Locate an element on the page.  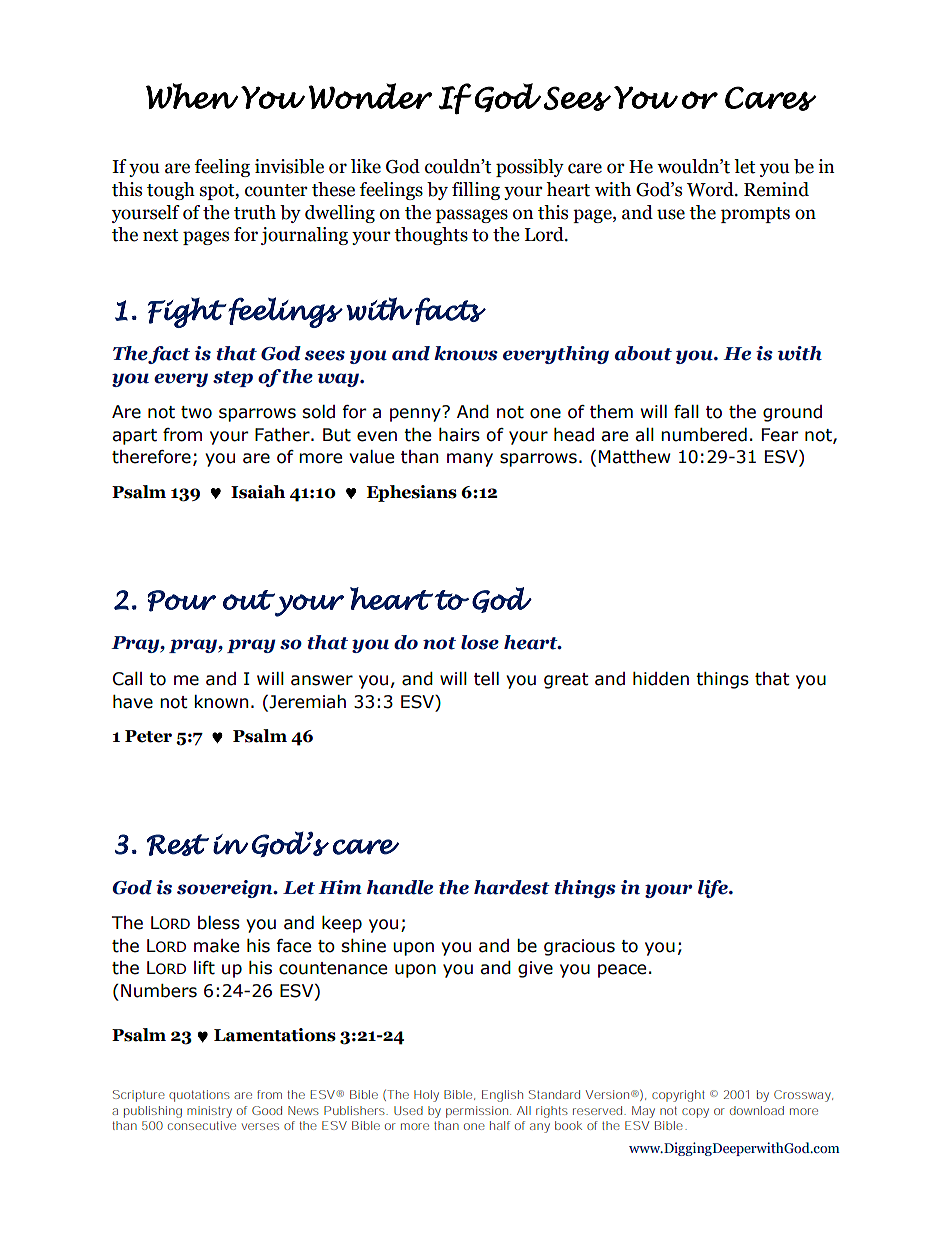
filling is located at coordinates (476, 191).
